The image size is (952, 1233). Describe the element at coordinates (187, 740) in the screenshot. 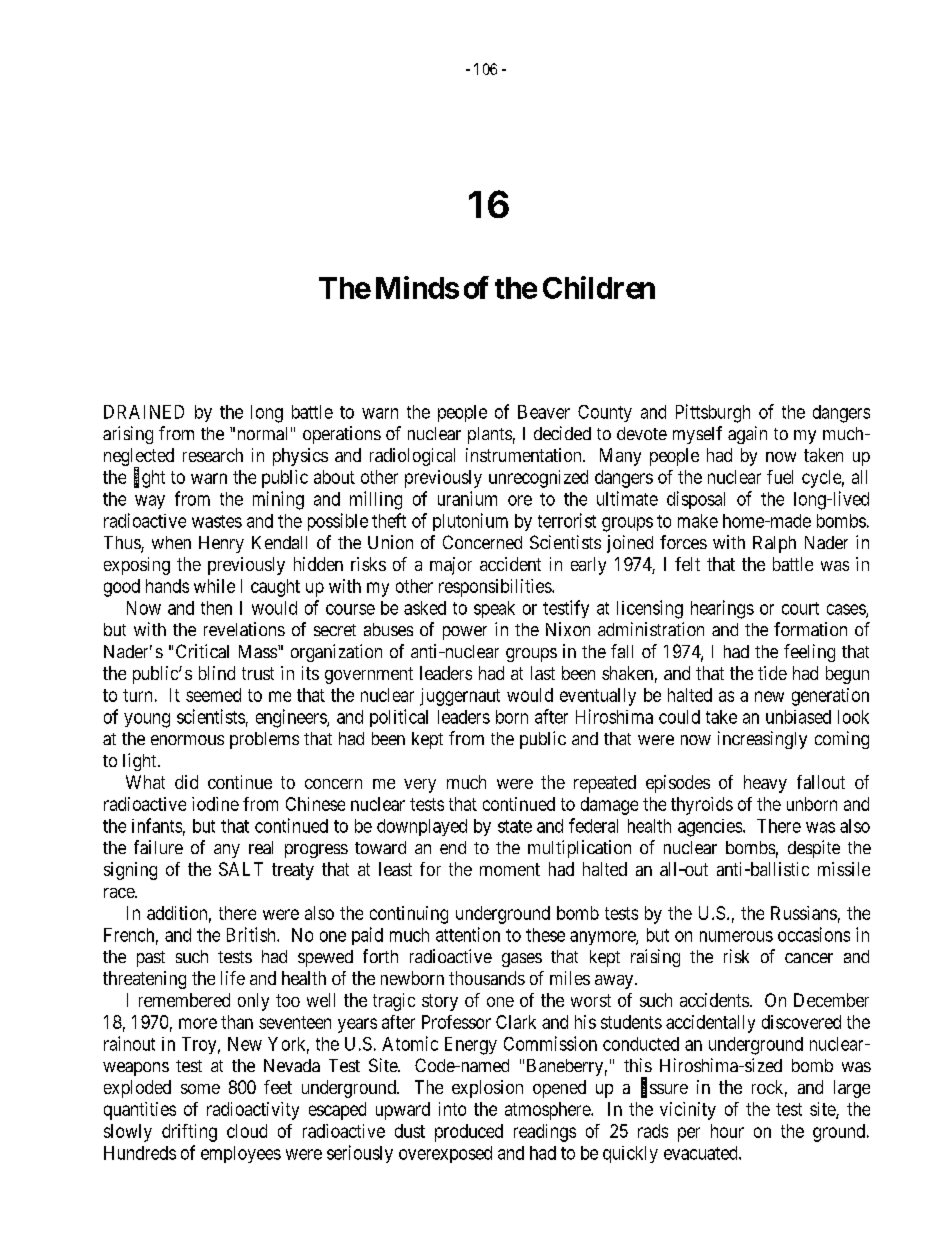

I see `enormous` at that location.
